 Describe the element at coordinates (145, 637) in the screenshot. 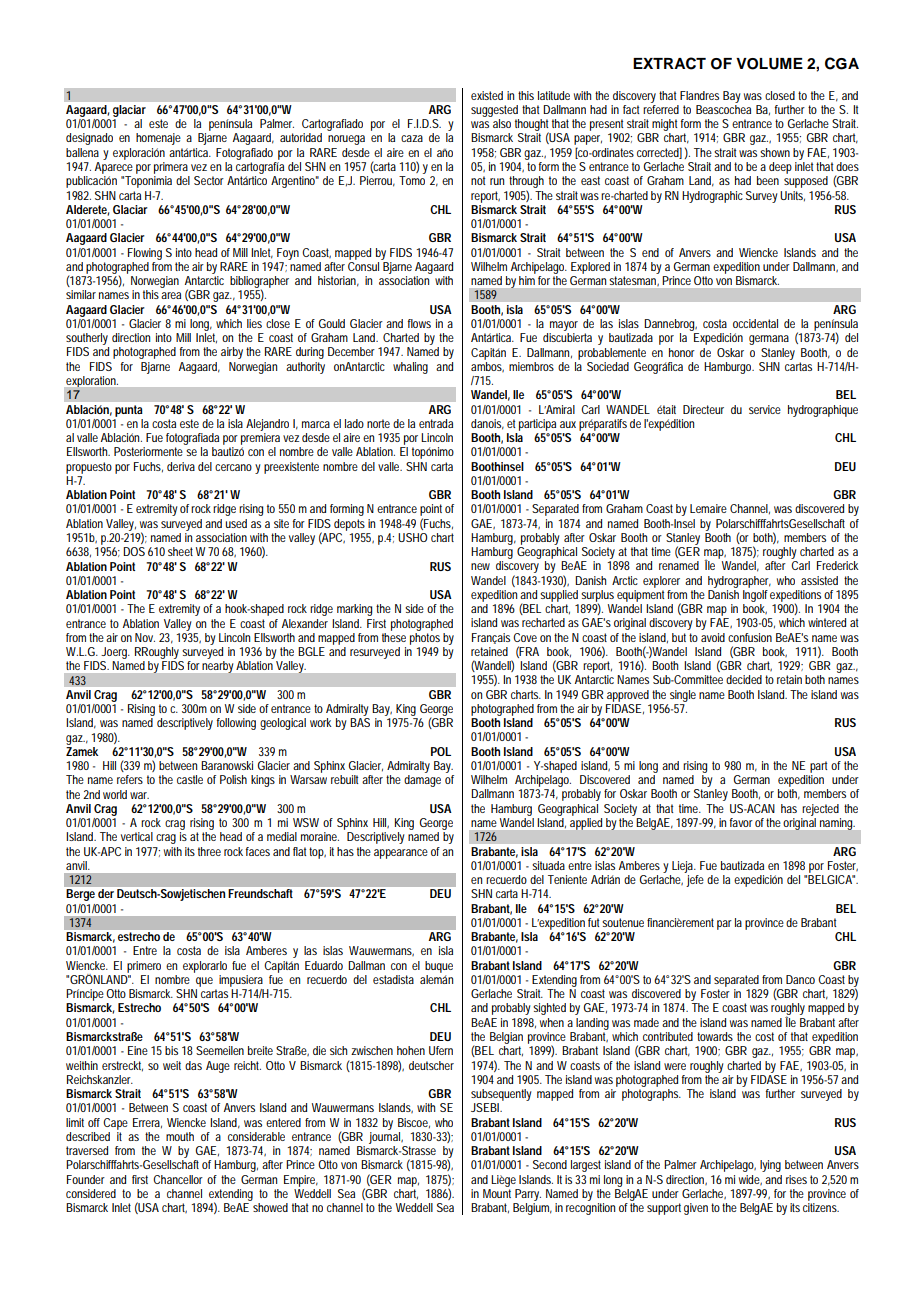

I see `Nov` at that location.
